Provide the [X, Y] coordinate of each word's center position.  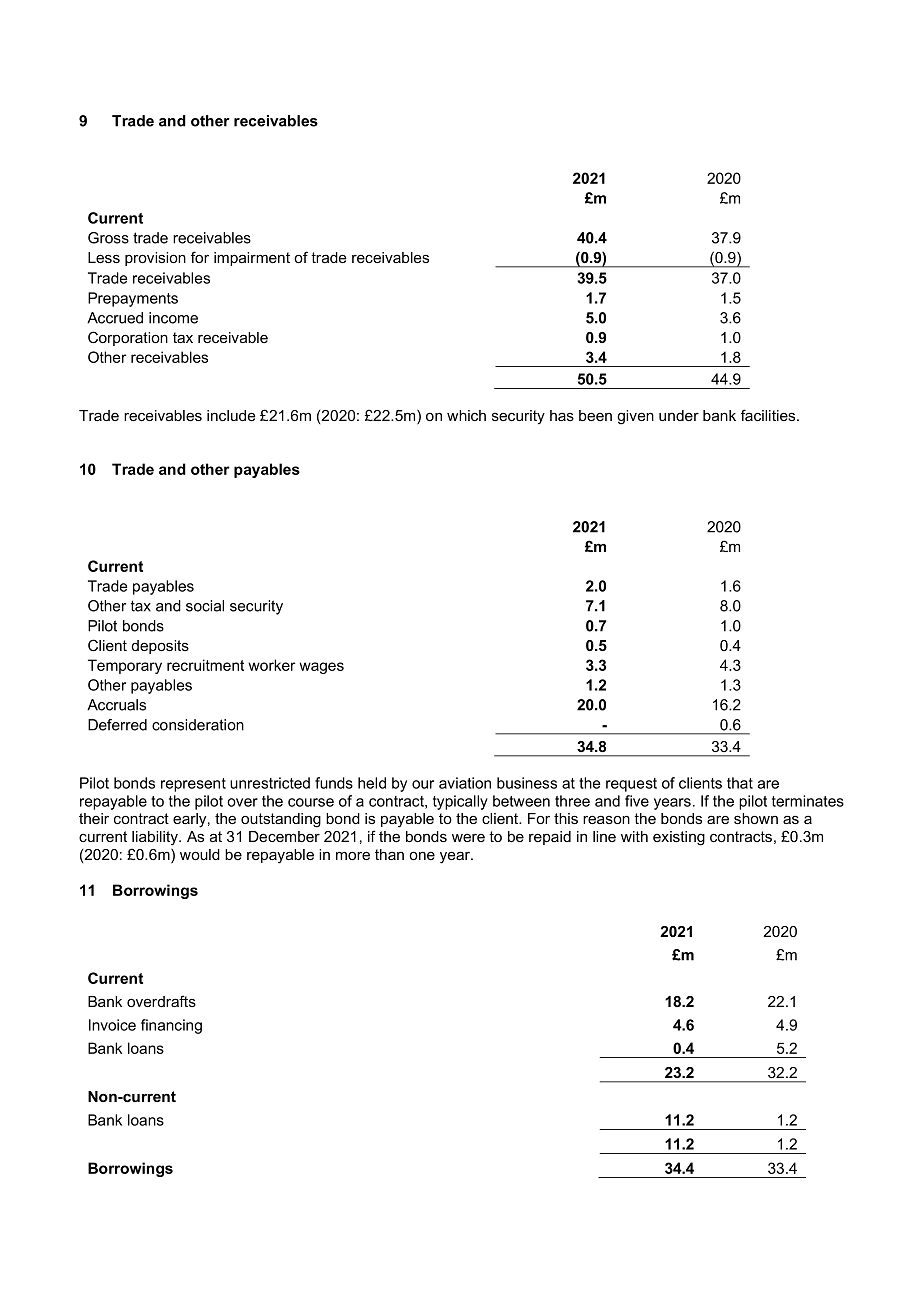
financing [171, 1026]
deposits [160, 647]
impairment [252, 259]
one [422, 855]
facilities [769, 415]
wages [321, 668]
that [740, 783]
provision [155, 259]
